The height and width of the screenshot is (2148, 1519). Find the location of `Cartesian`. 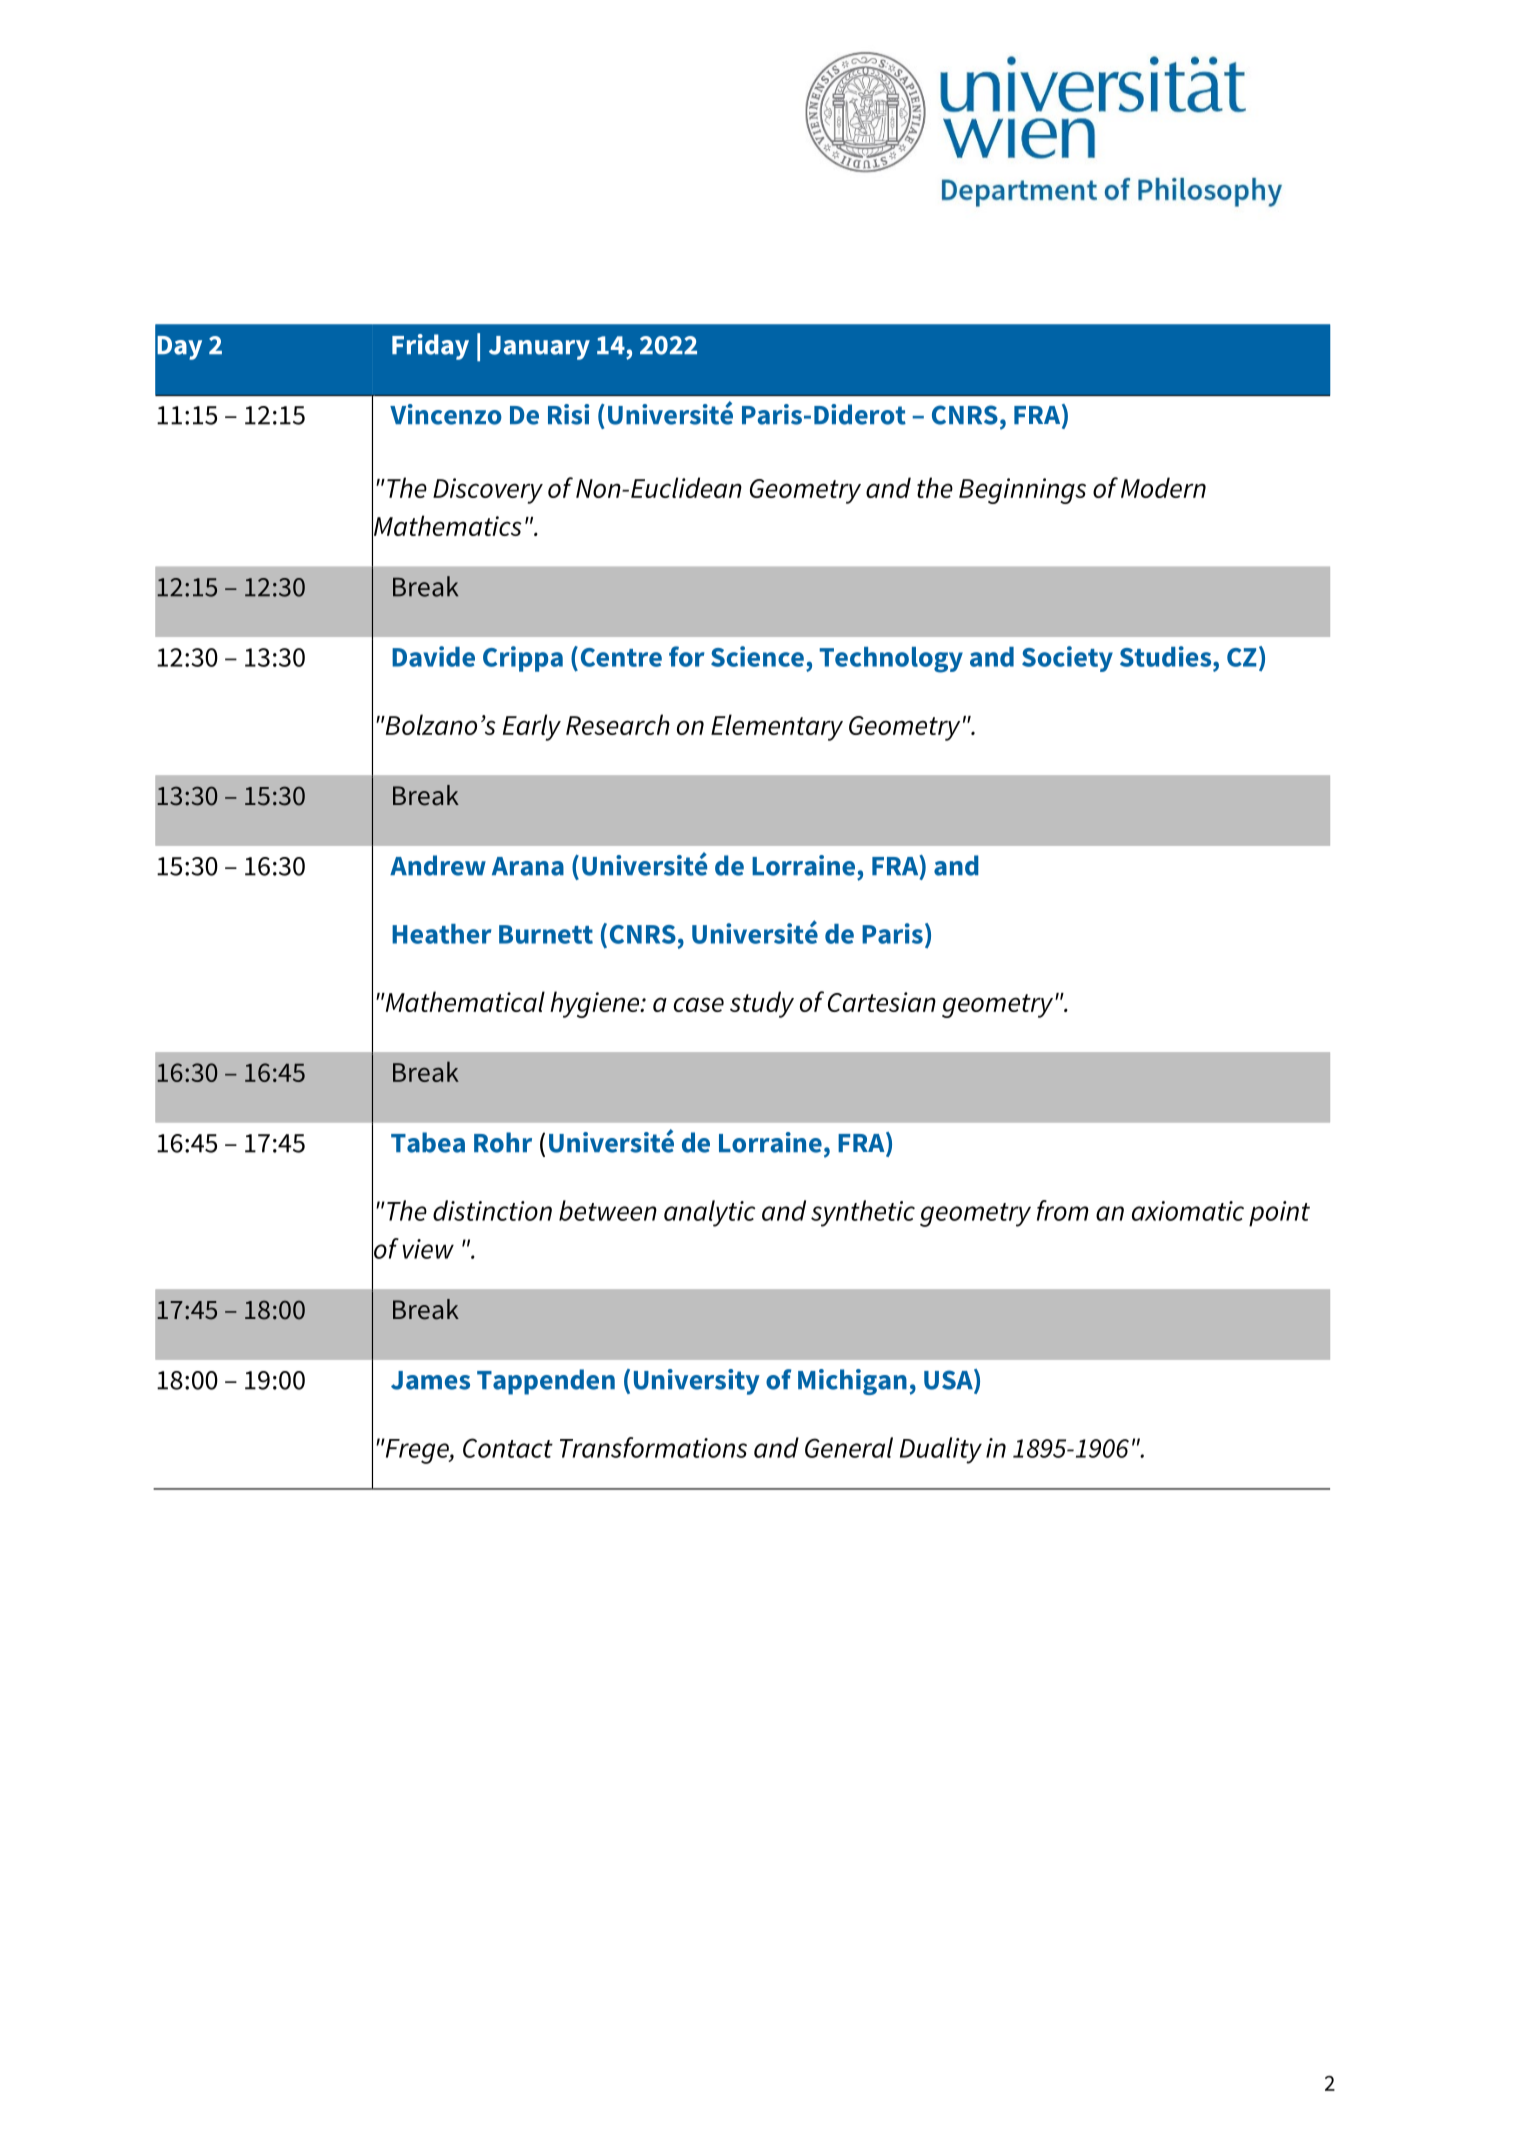

Cartesian is located at coordinates (882, 1002).
